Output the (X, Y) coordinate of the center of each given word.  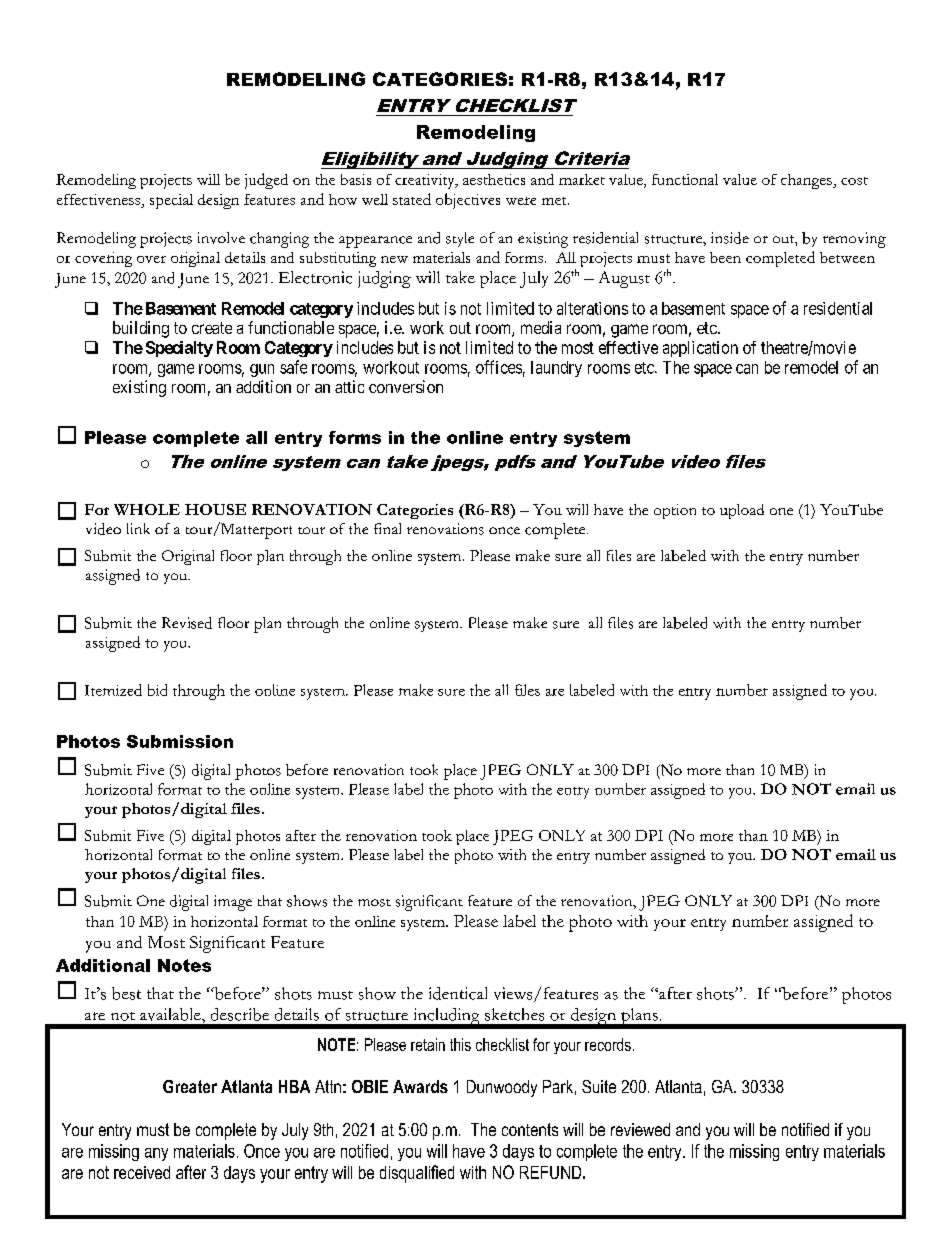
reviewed (640, 1129)
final (387, 528)
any (156, 1154)
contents (530, 1129)
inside (730, 238)
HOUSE (215, 509)
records (608, 1044)
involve (221, 238)
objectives (468, 201)
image (233, 903)
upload (742, 511)
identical (458, 993)
